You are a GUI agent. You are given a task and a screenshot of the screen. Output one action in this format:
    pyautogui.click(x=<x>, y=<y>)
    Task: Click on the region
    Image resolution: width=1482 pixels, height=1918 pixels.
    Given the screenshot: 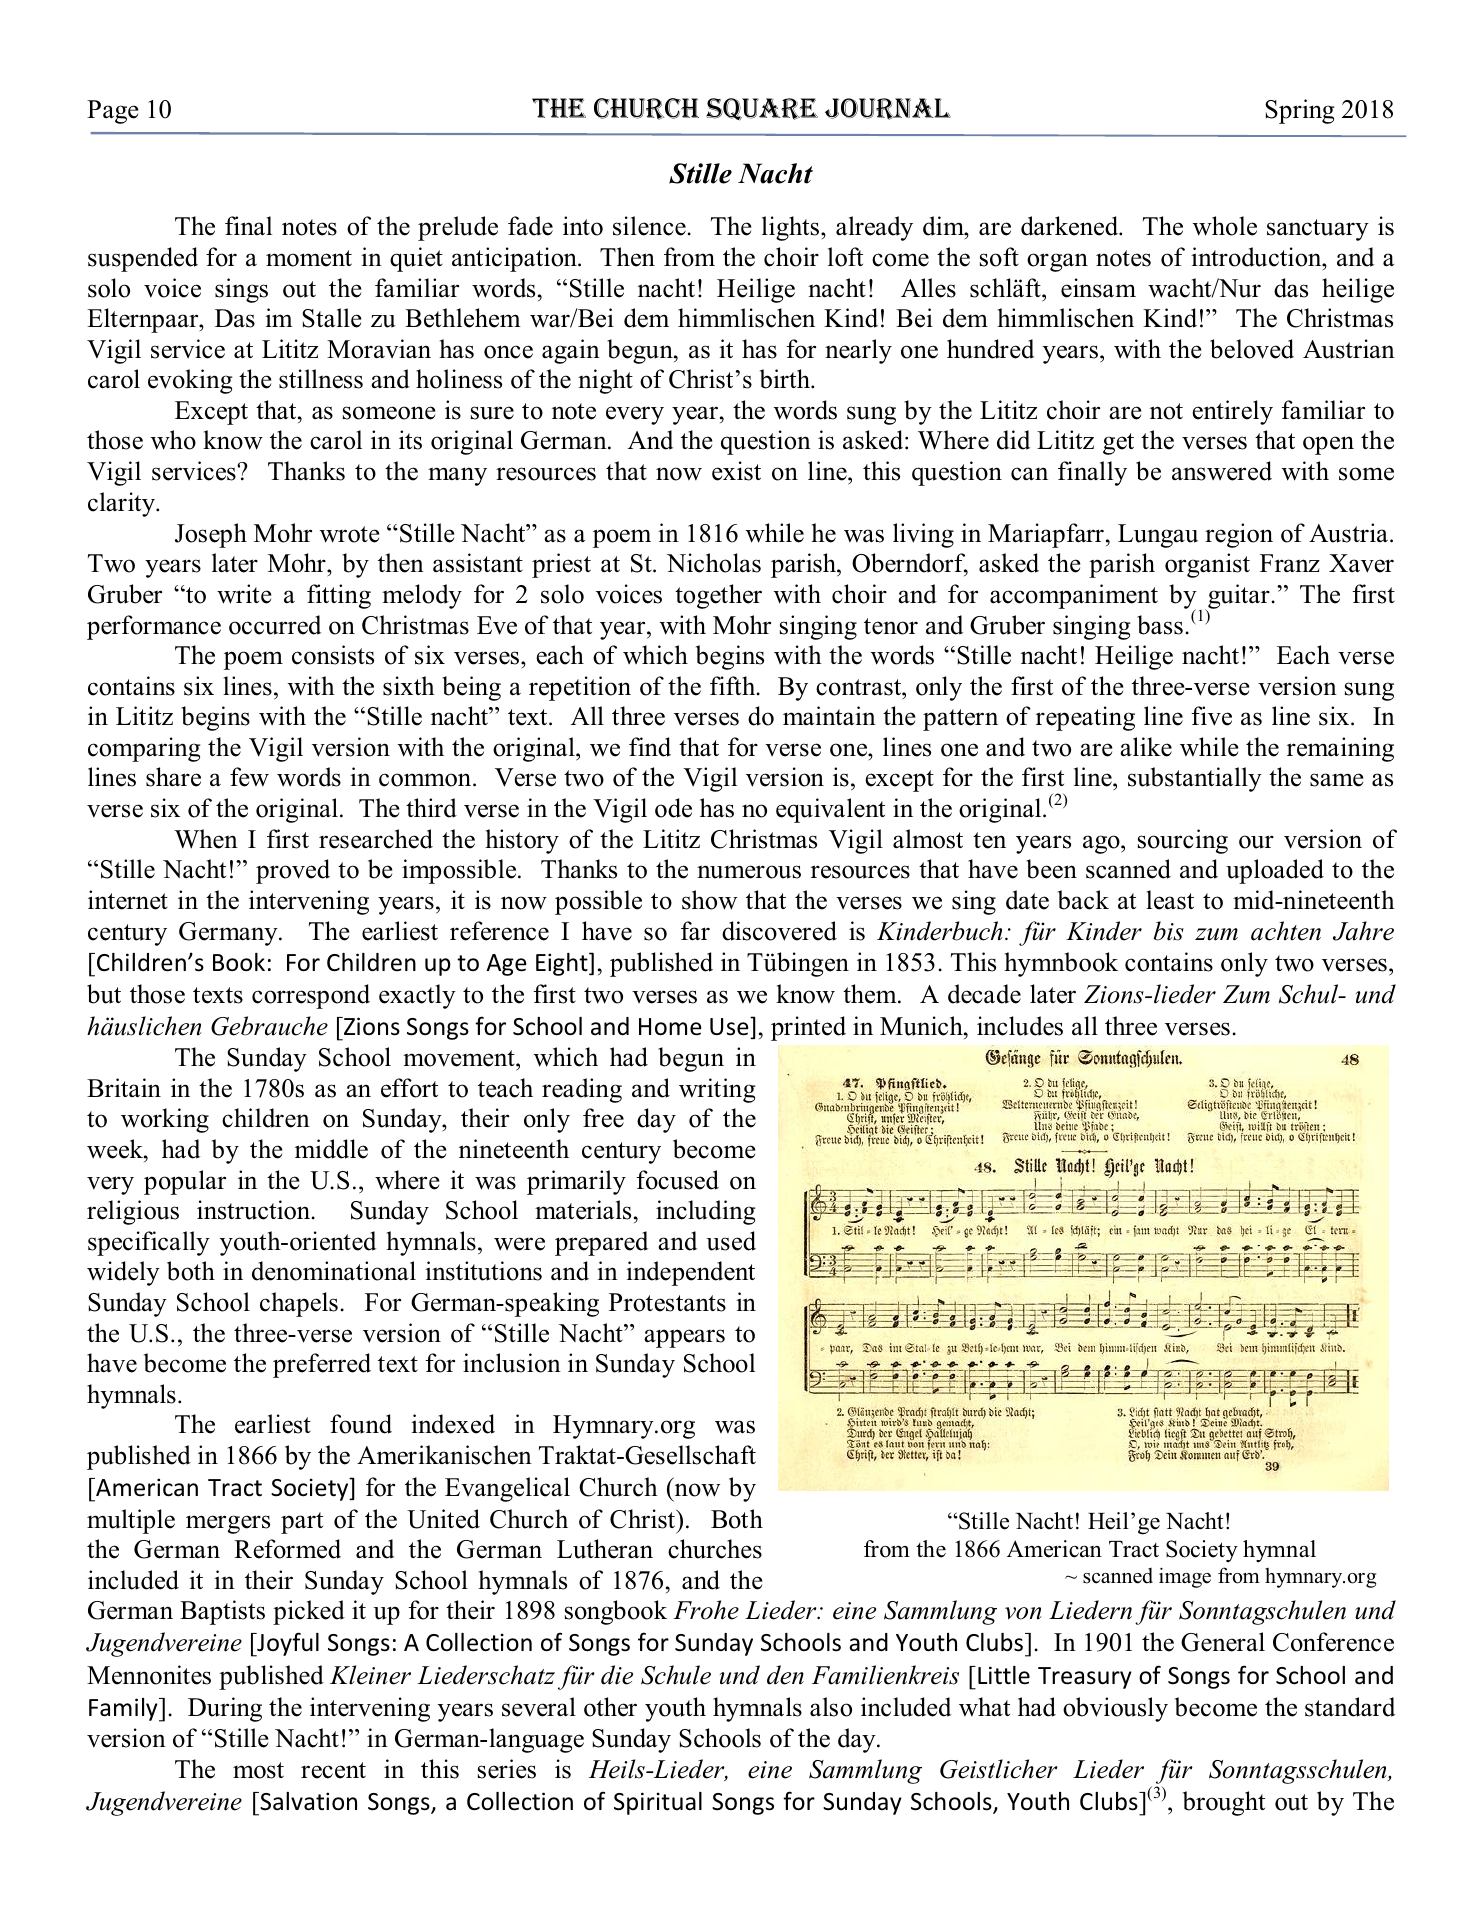 What is the action you would take?
    pyautogui.click(x=1239, y=535)
